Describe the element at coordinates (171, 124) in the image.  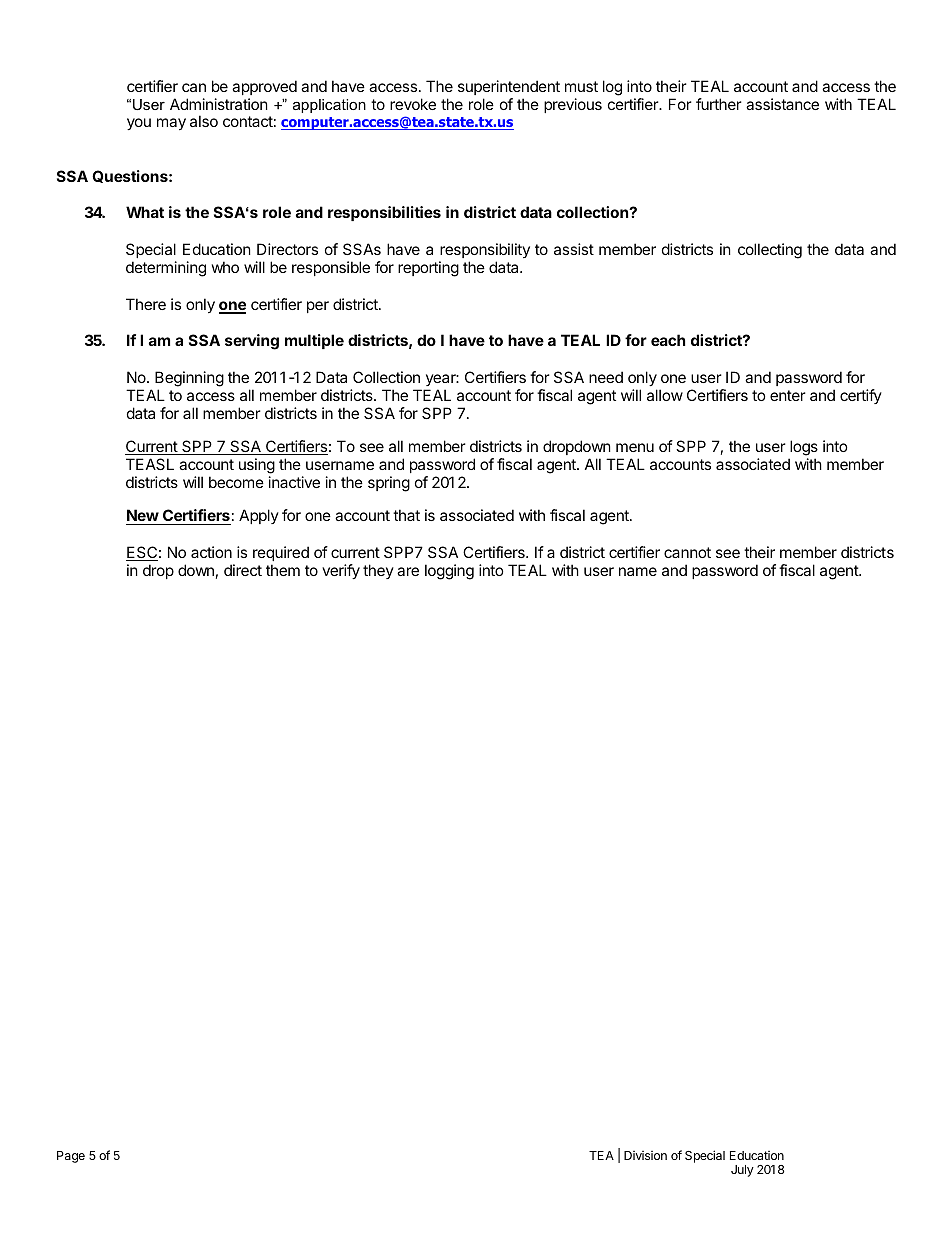
I see `may` at that location.
